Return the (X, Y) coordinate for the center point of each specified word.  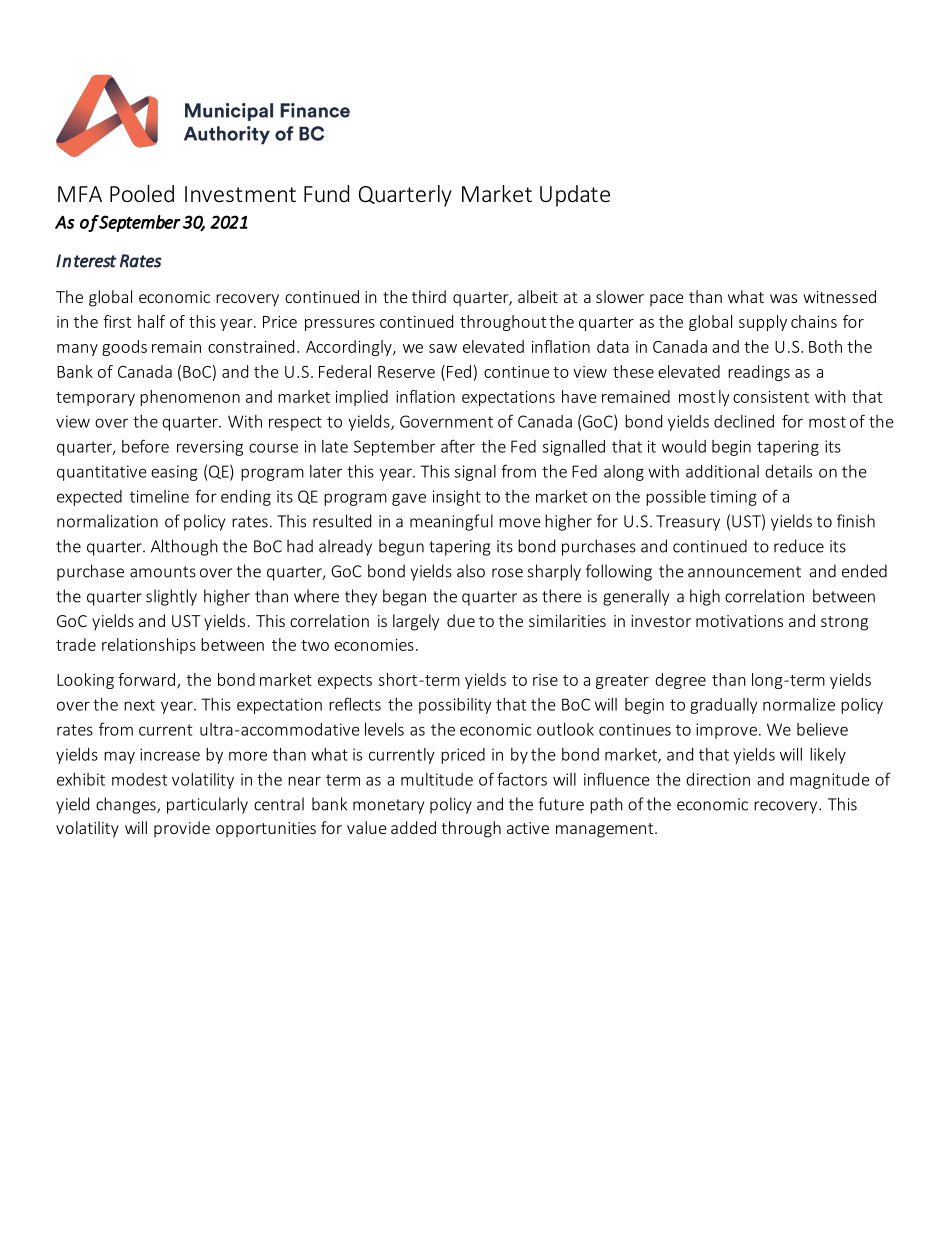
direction (718, 779)
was (783, 298)
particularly (207, 805)
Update (575, 196)
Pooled (142, 193)
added (413, 827)
